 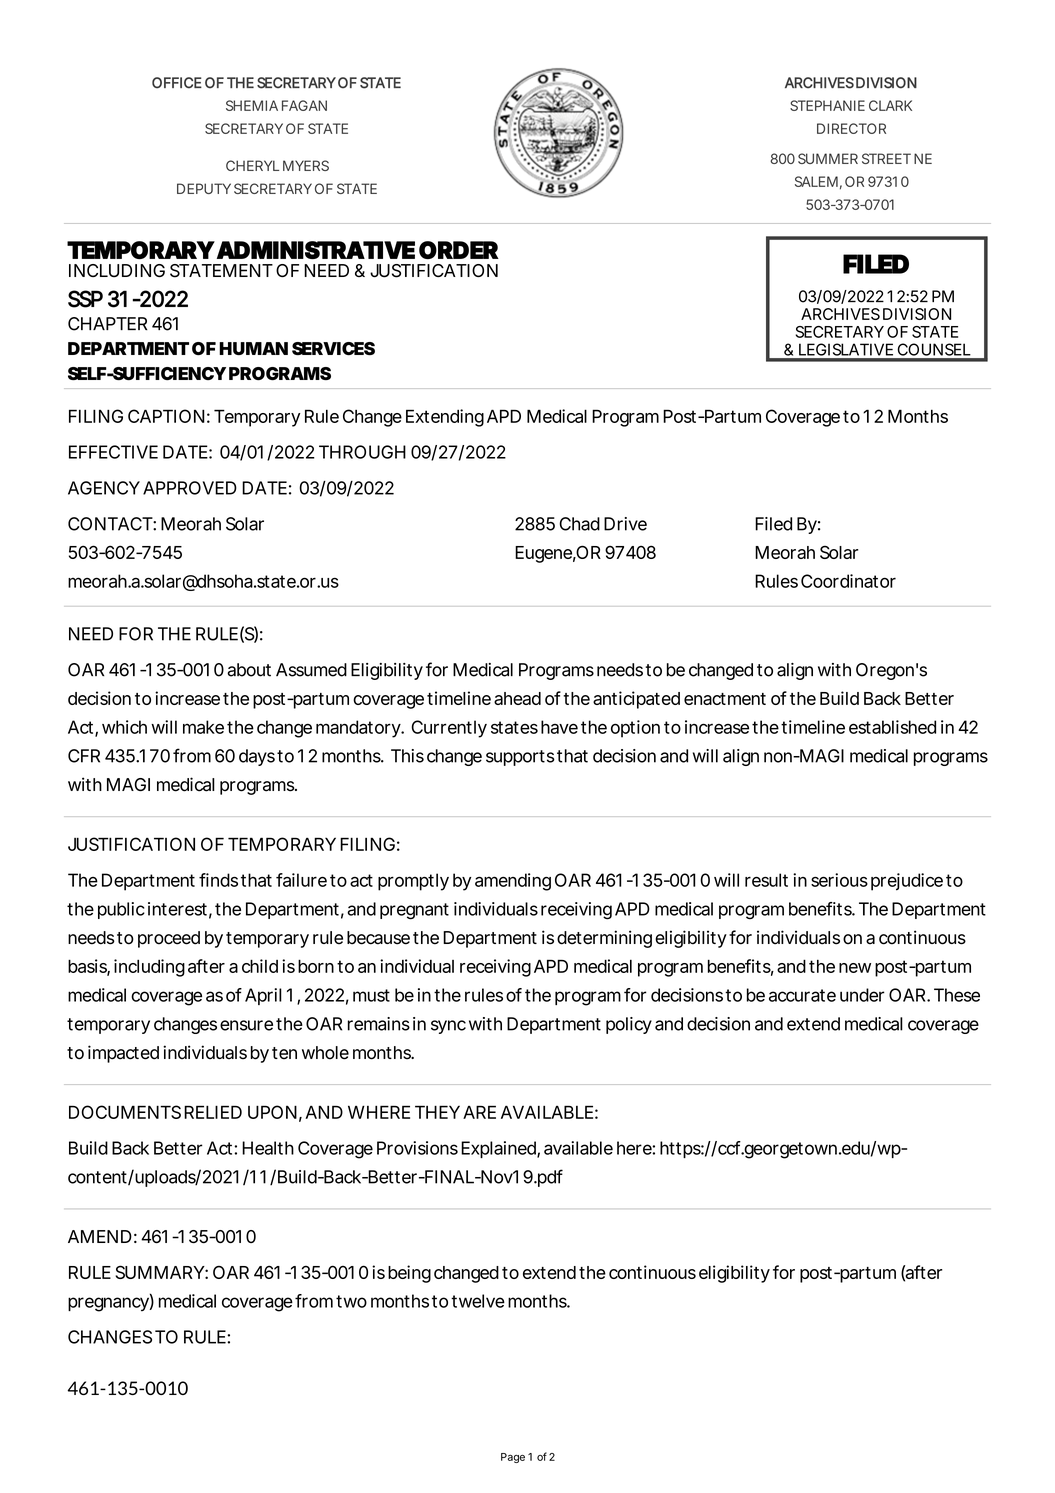 I want to click on proceed, so click(x=169, y=939).
